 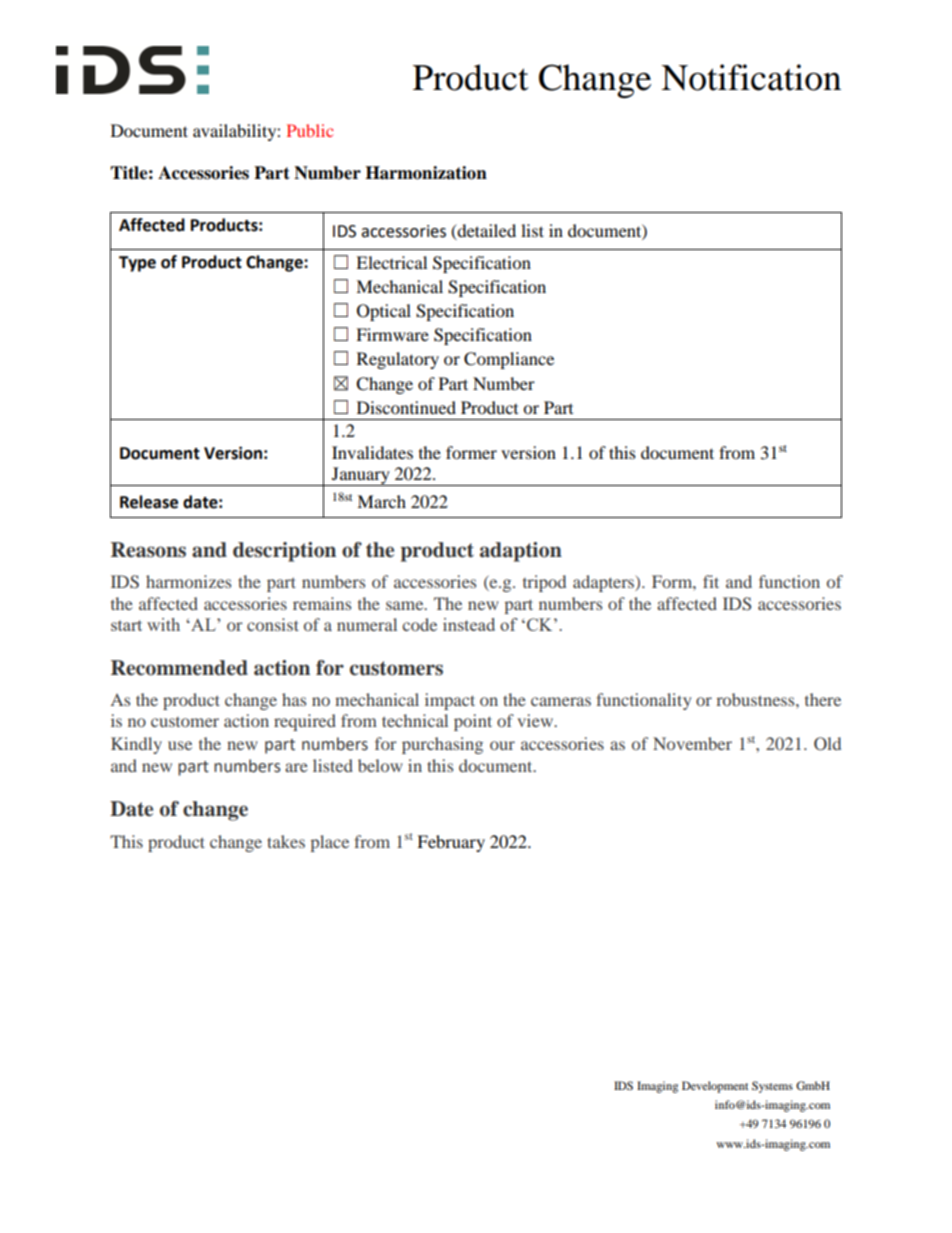 What do you see at coordinates (149, 502) in the screenshot?
I see `Release` at bounding box center [149, 502].
